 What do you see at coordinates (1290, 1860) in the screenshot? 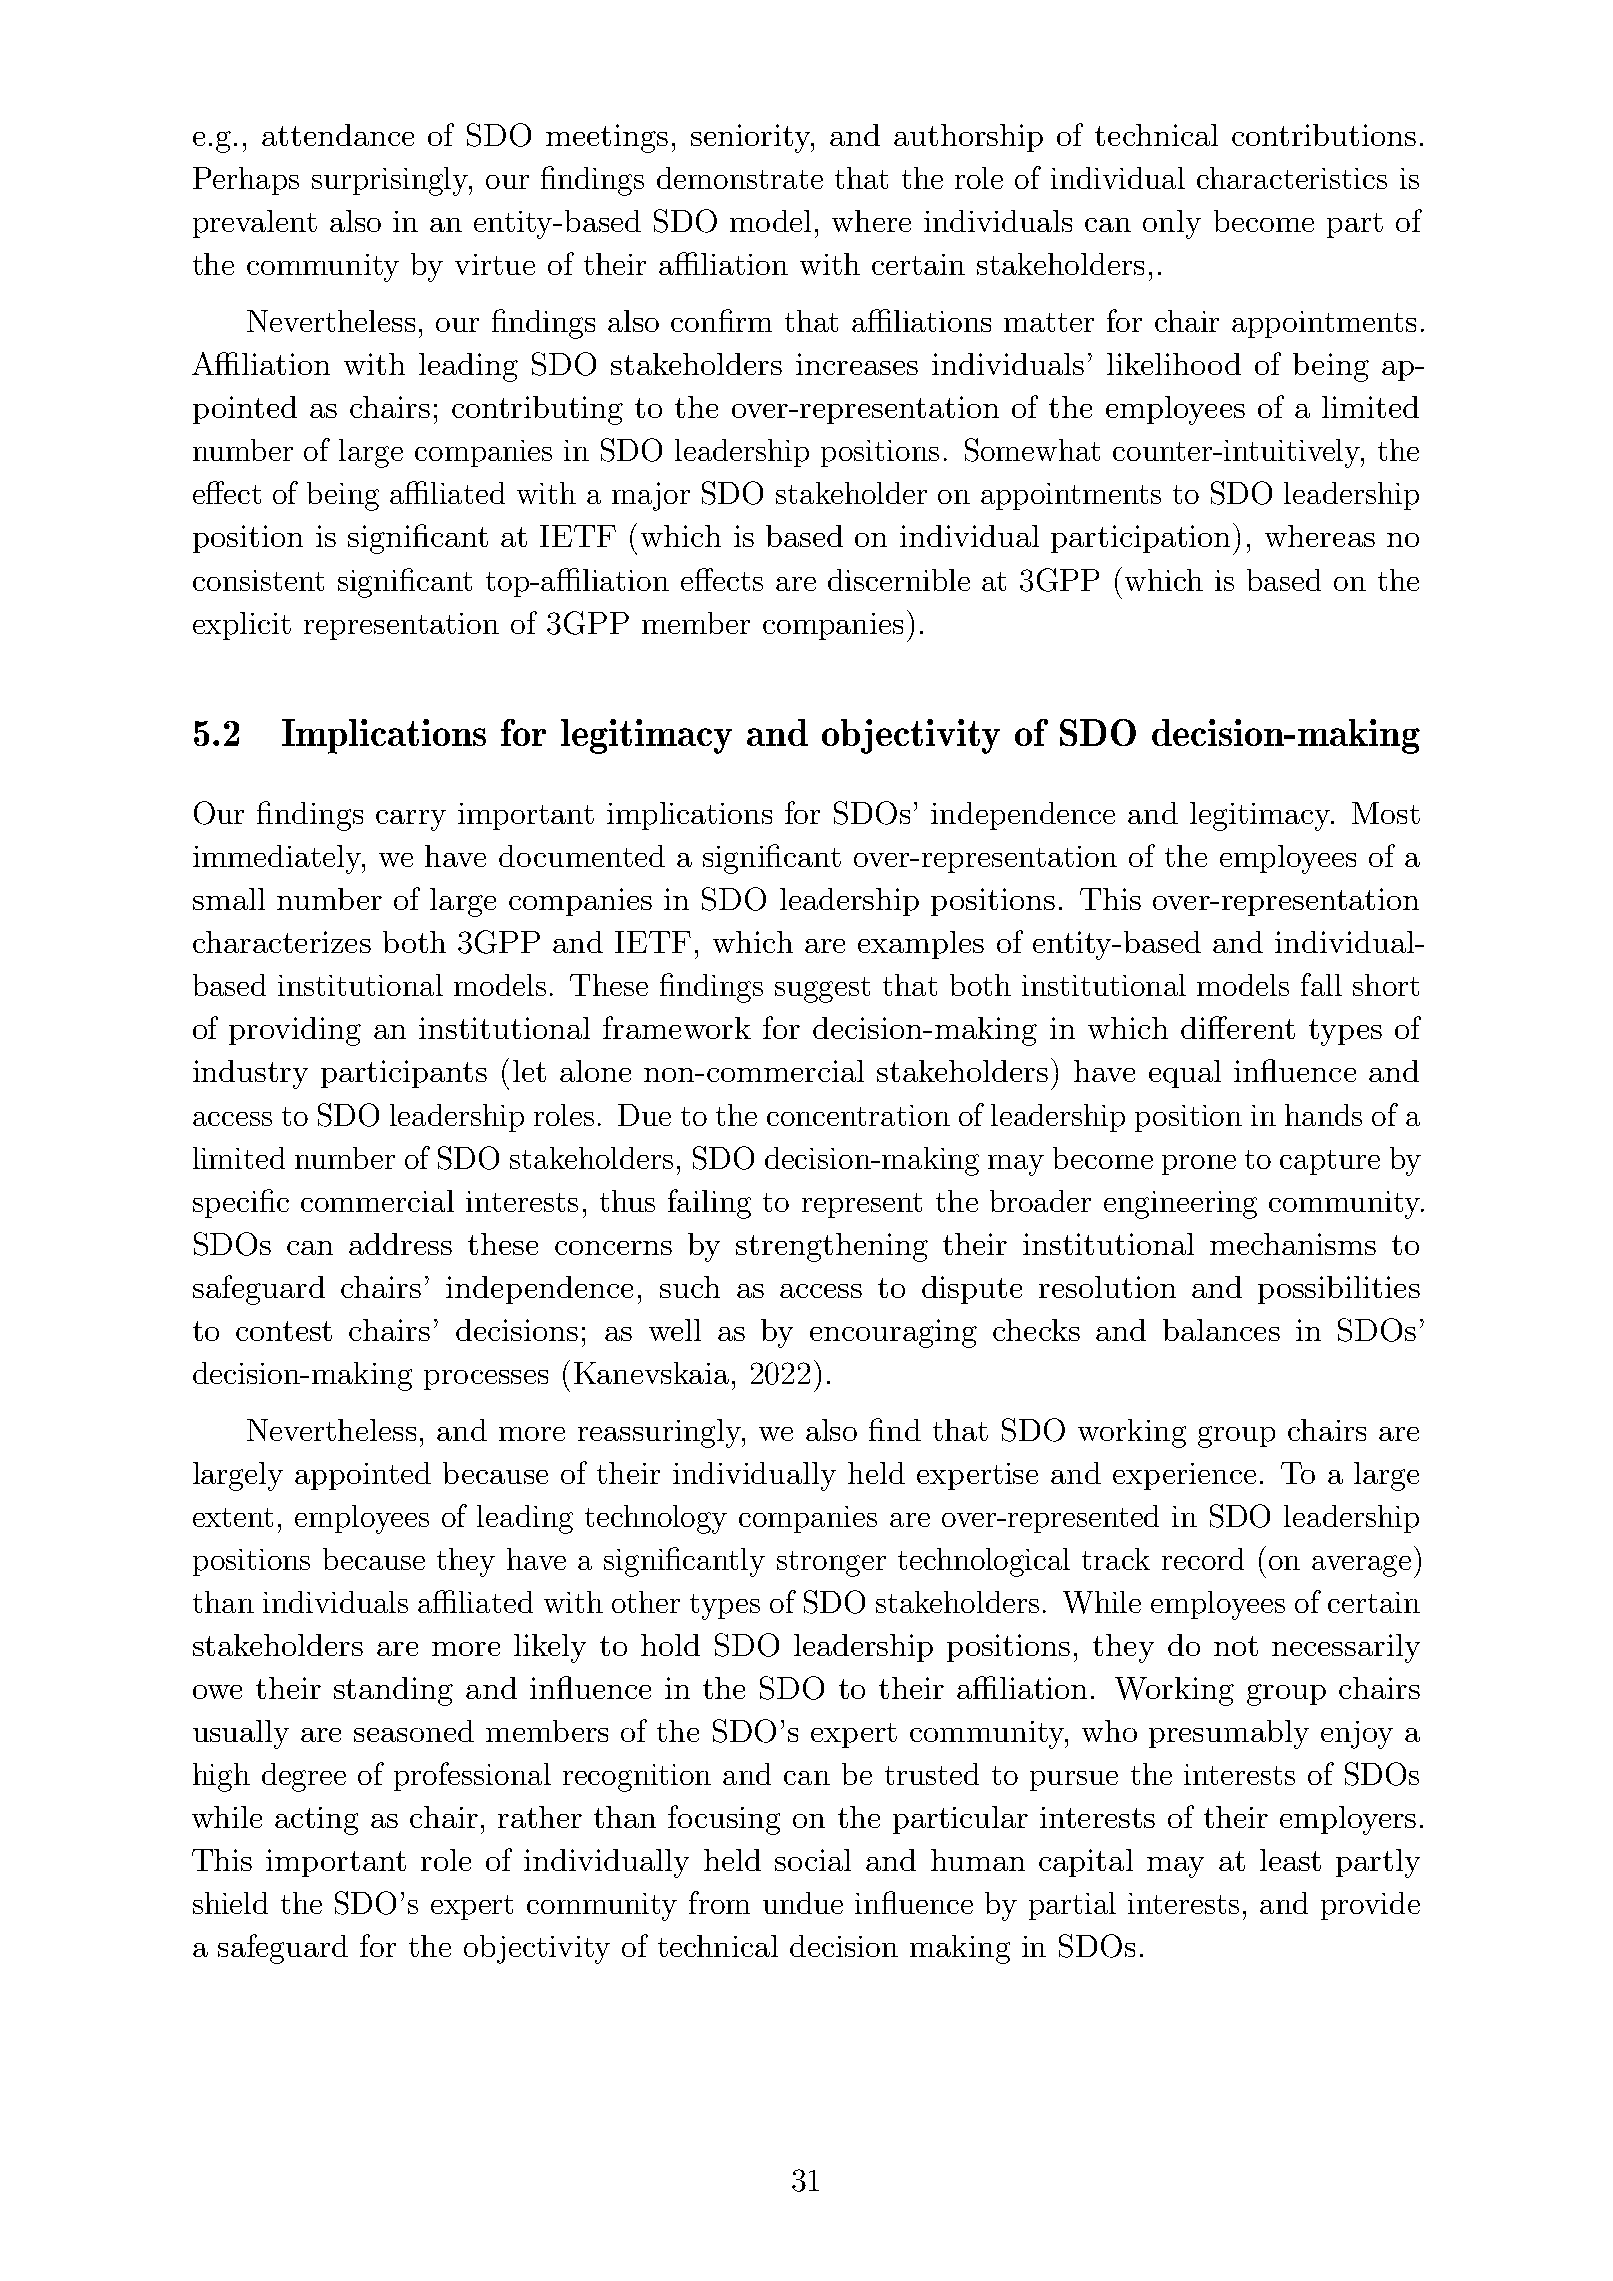
I see `least` at bounding box center [1290, 1860].
